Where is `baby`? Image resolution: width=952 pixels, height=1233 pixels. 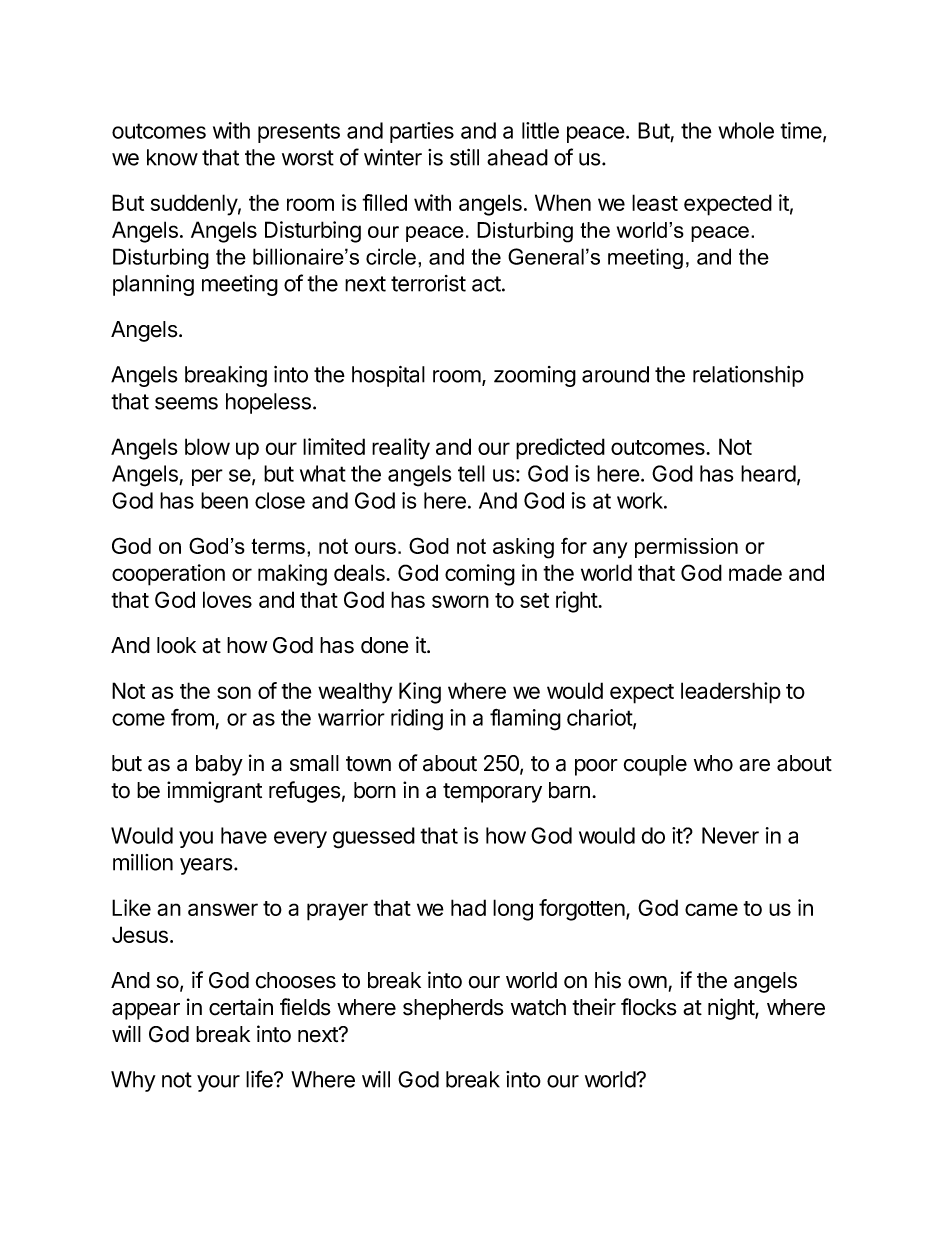 baby is located at coordinates (219, 765).
